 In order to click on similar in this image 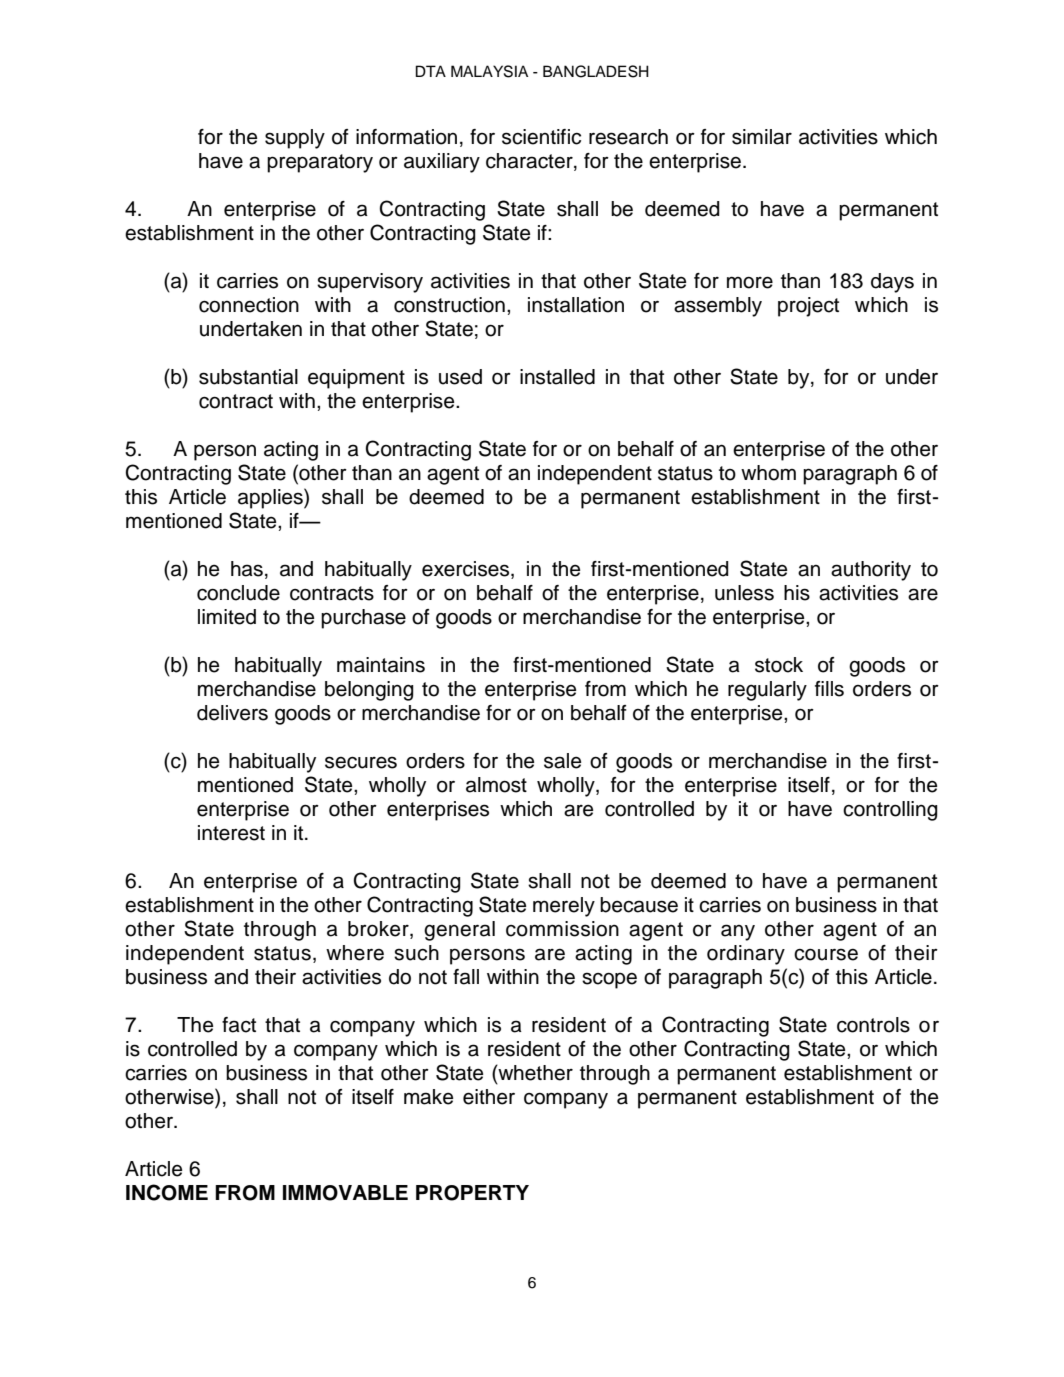, I will do `click(762, 137)`.
